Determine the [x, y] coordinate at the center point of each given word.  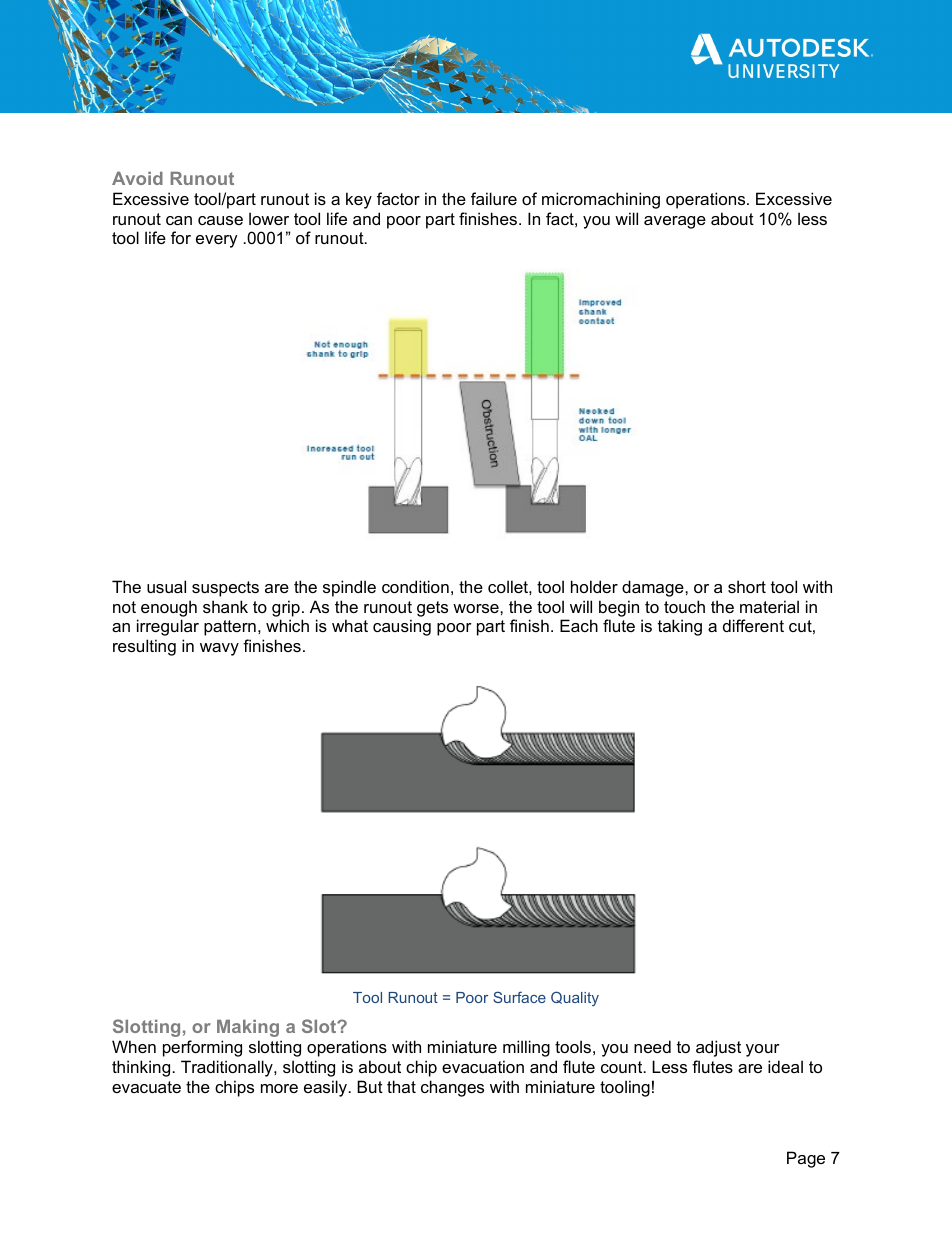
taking [680, 627]
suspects [225, 589]
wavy [219, 649]
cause [220, 220]
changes [452, 1088]
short [747, 586]
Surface [519, 997]
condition [415, 586]
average [675, 222]
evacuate [146, 1087]
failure [494, 198]
